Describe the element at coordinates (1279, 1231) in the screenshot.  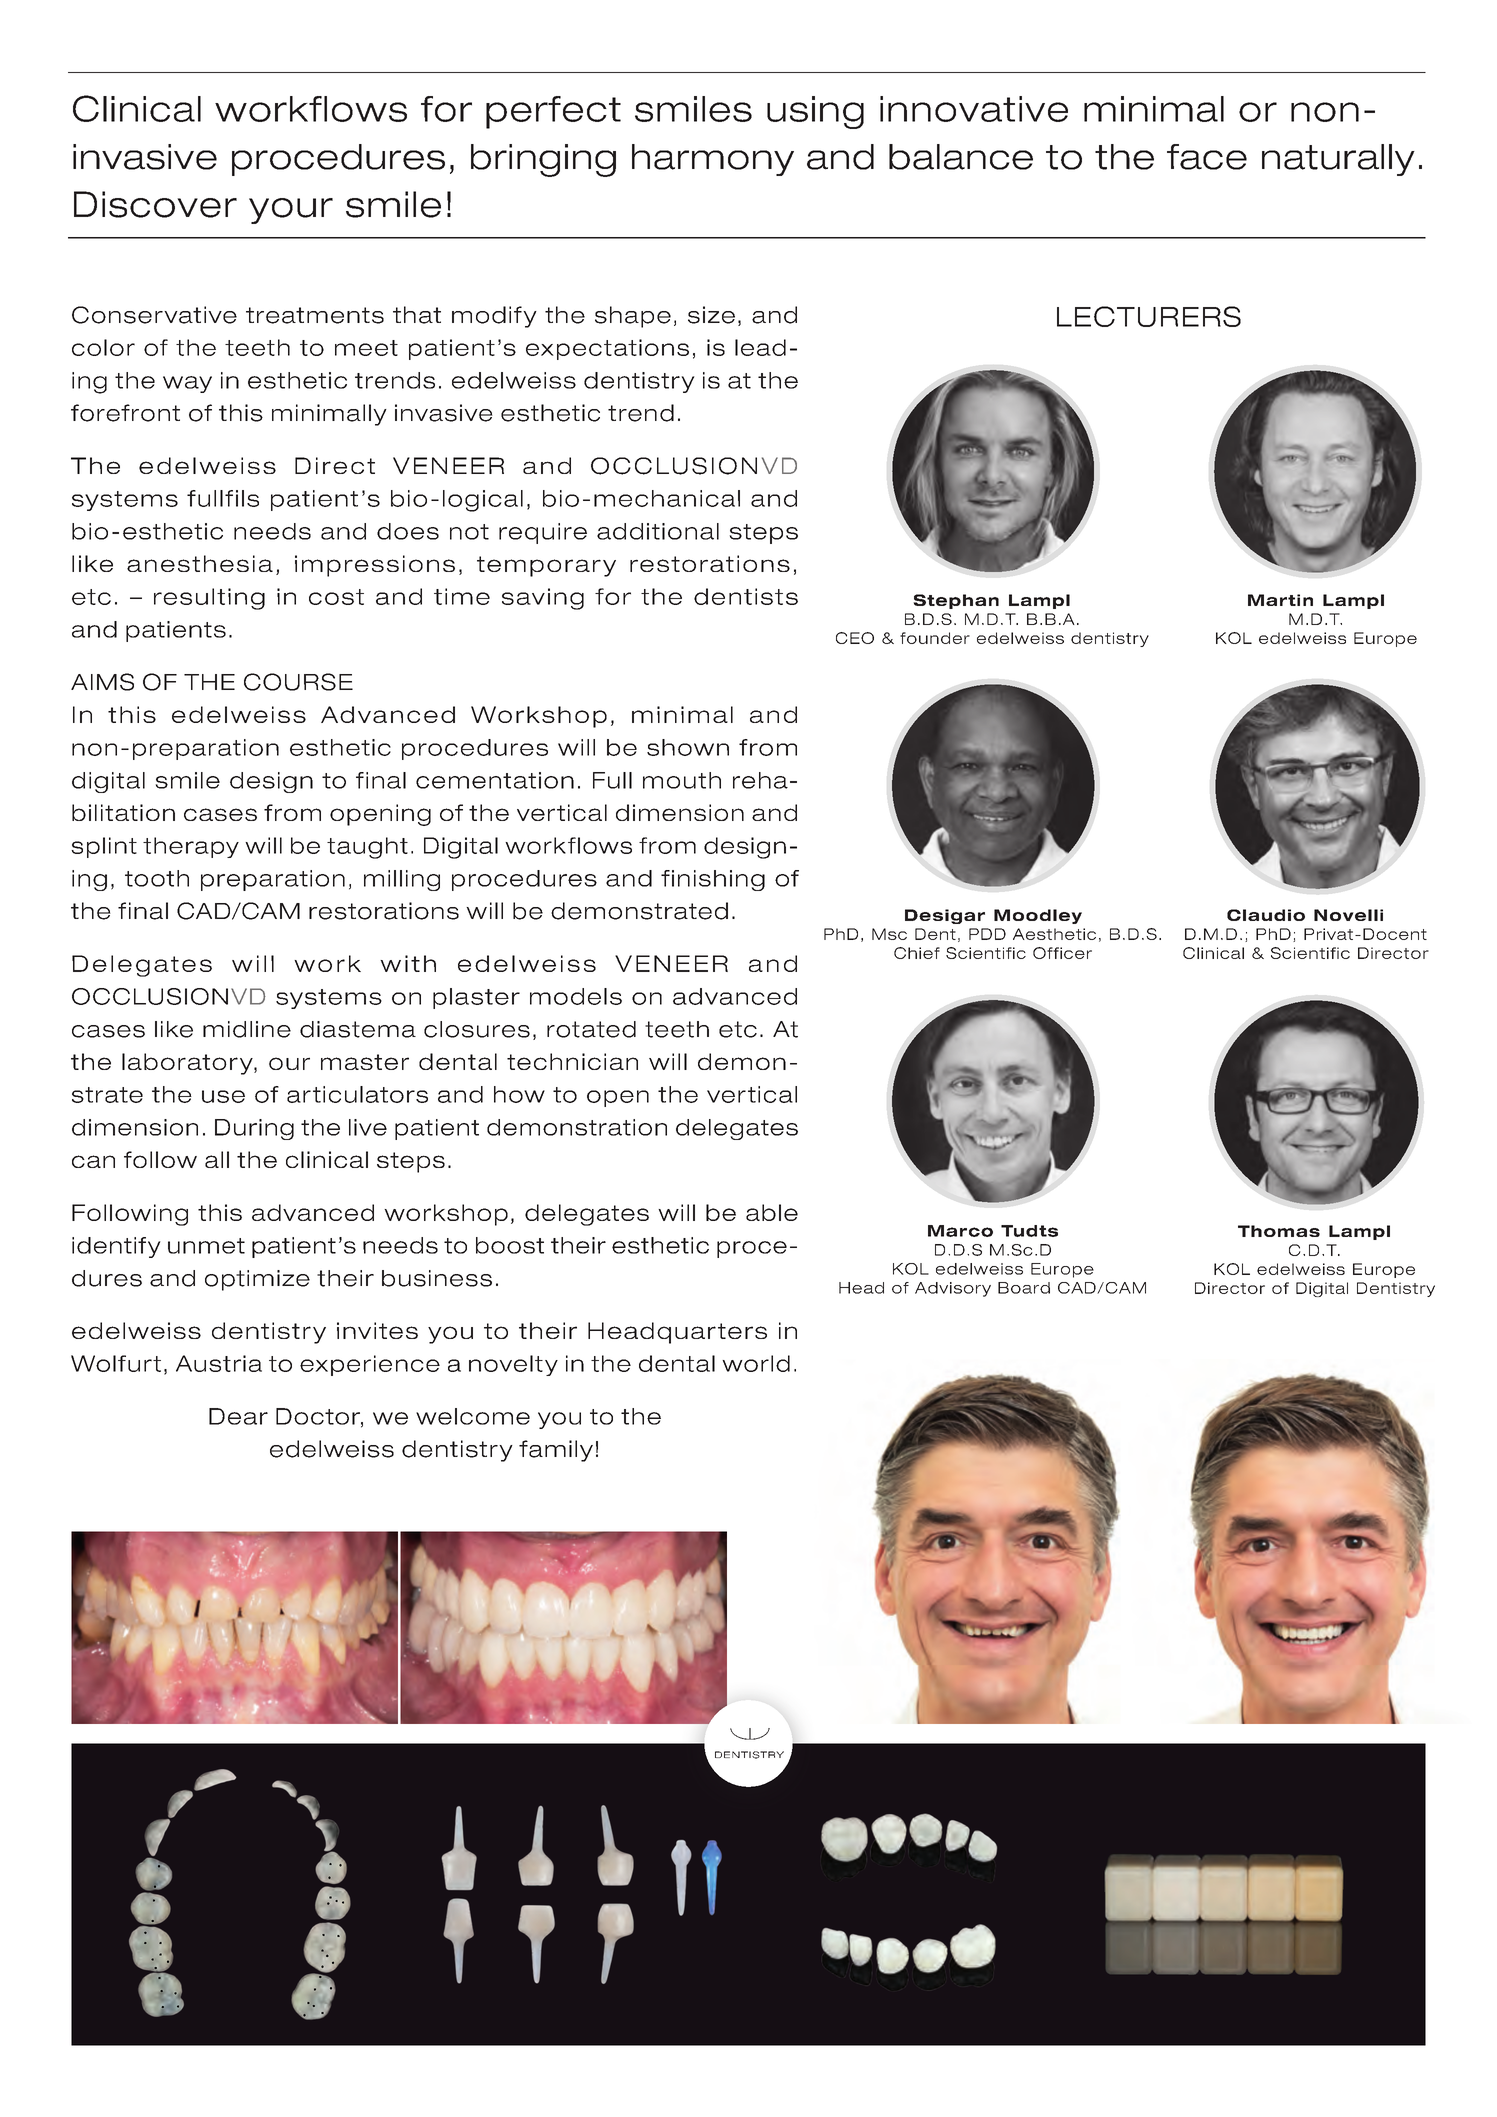
I see `Thomas` at that location.
